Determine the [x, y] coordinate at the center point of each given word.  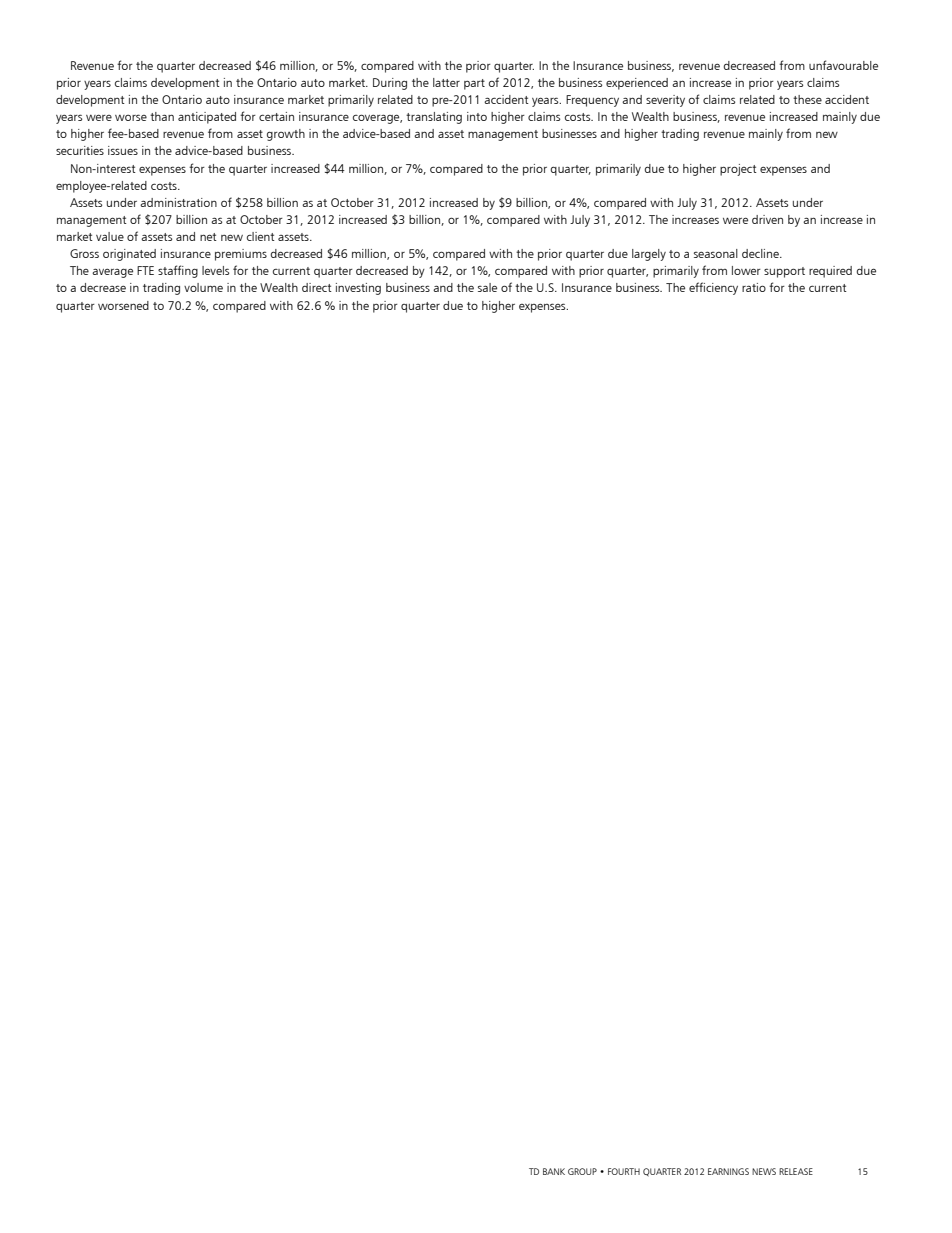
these [807, 99]
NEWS [764, 1171]
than [162, 116]
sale [487, 287]
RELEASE [796, 1171]
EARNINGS [728, 1171]
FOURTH [624, 1171]
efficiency [713, 288]
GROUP [582, 1171]
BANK [554, 1171]
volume [203, 287]
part [474, 84]
